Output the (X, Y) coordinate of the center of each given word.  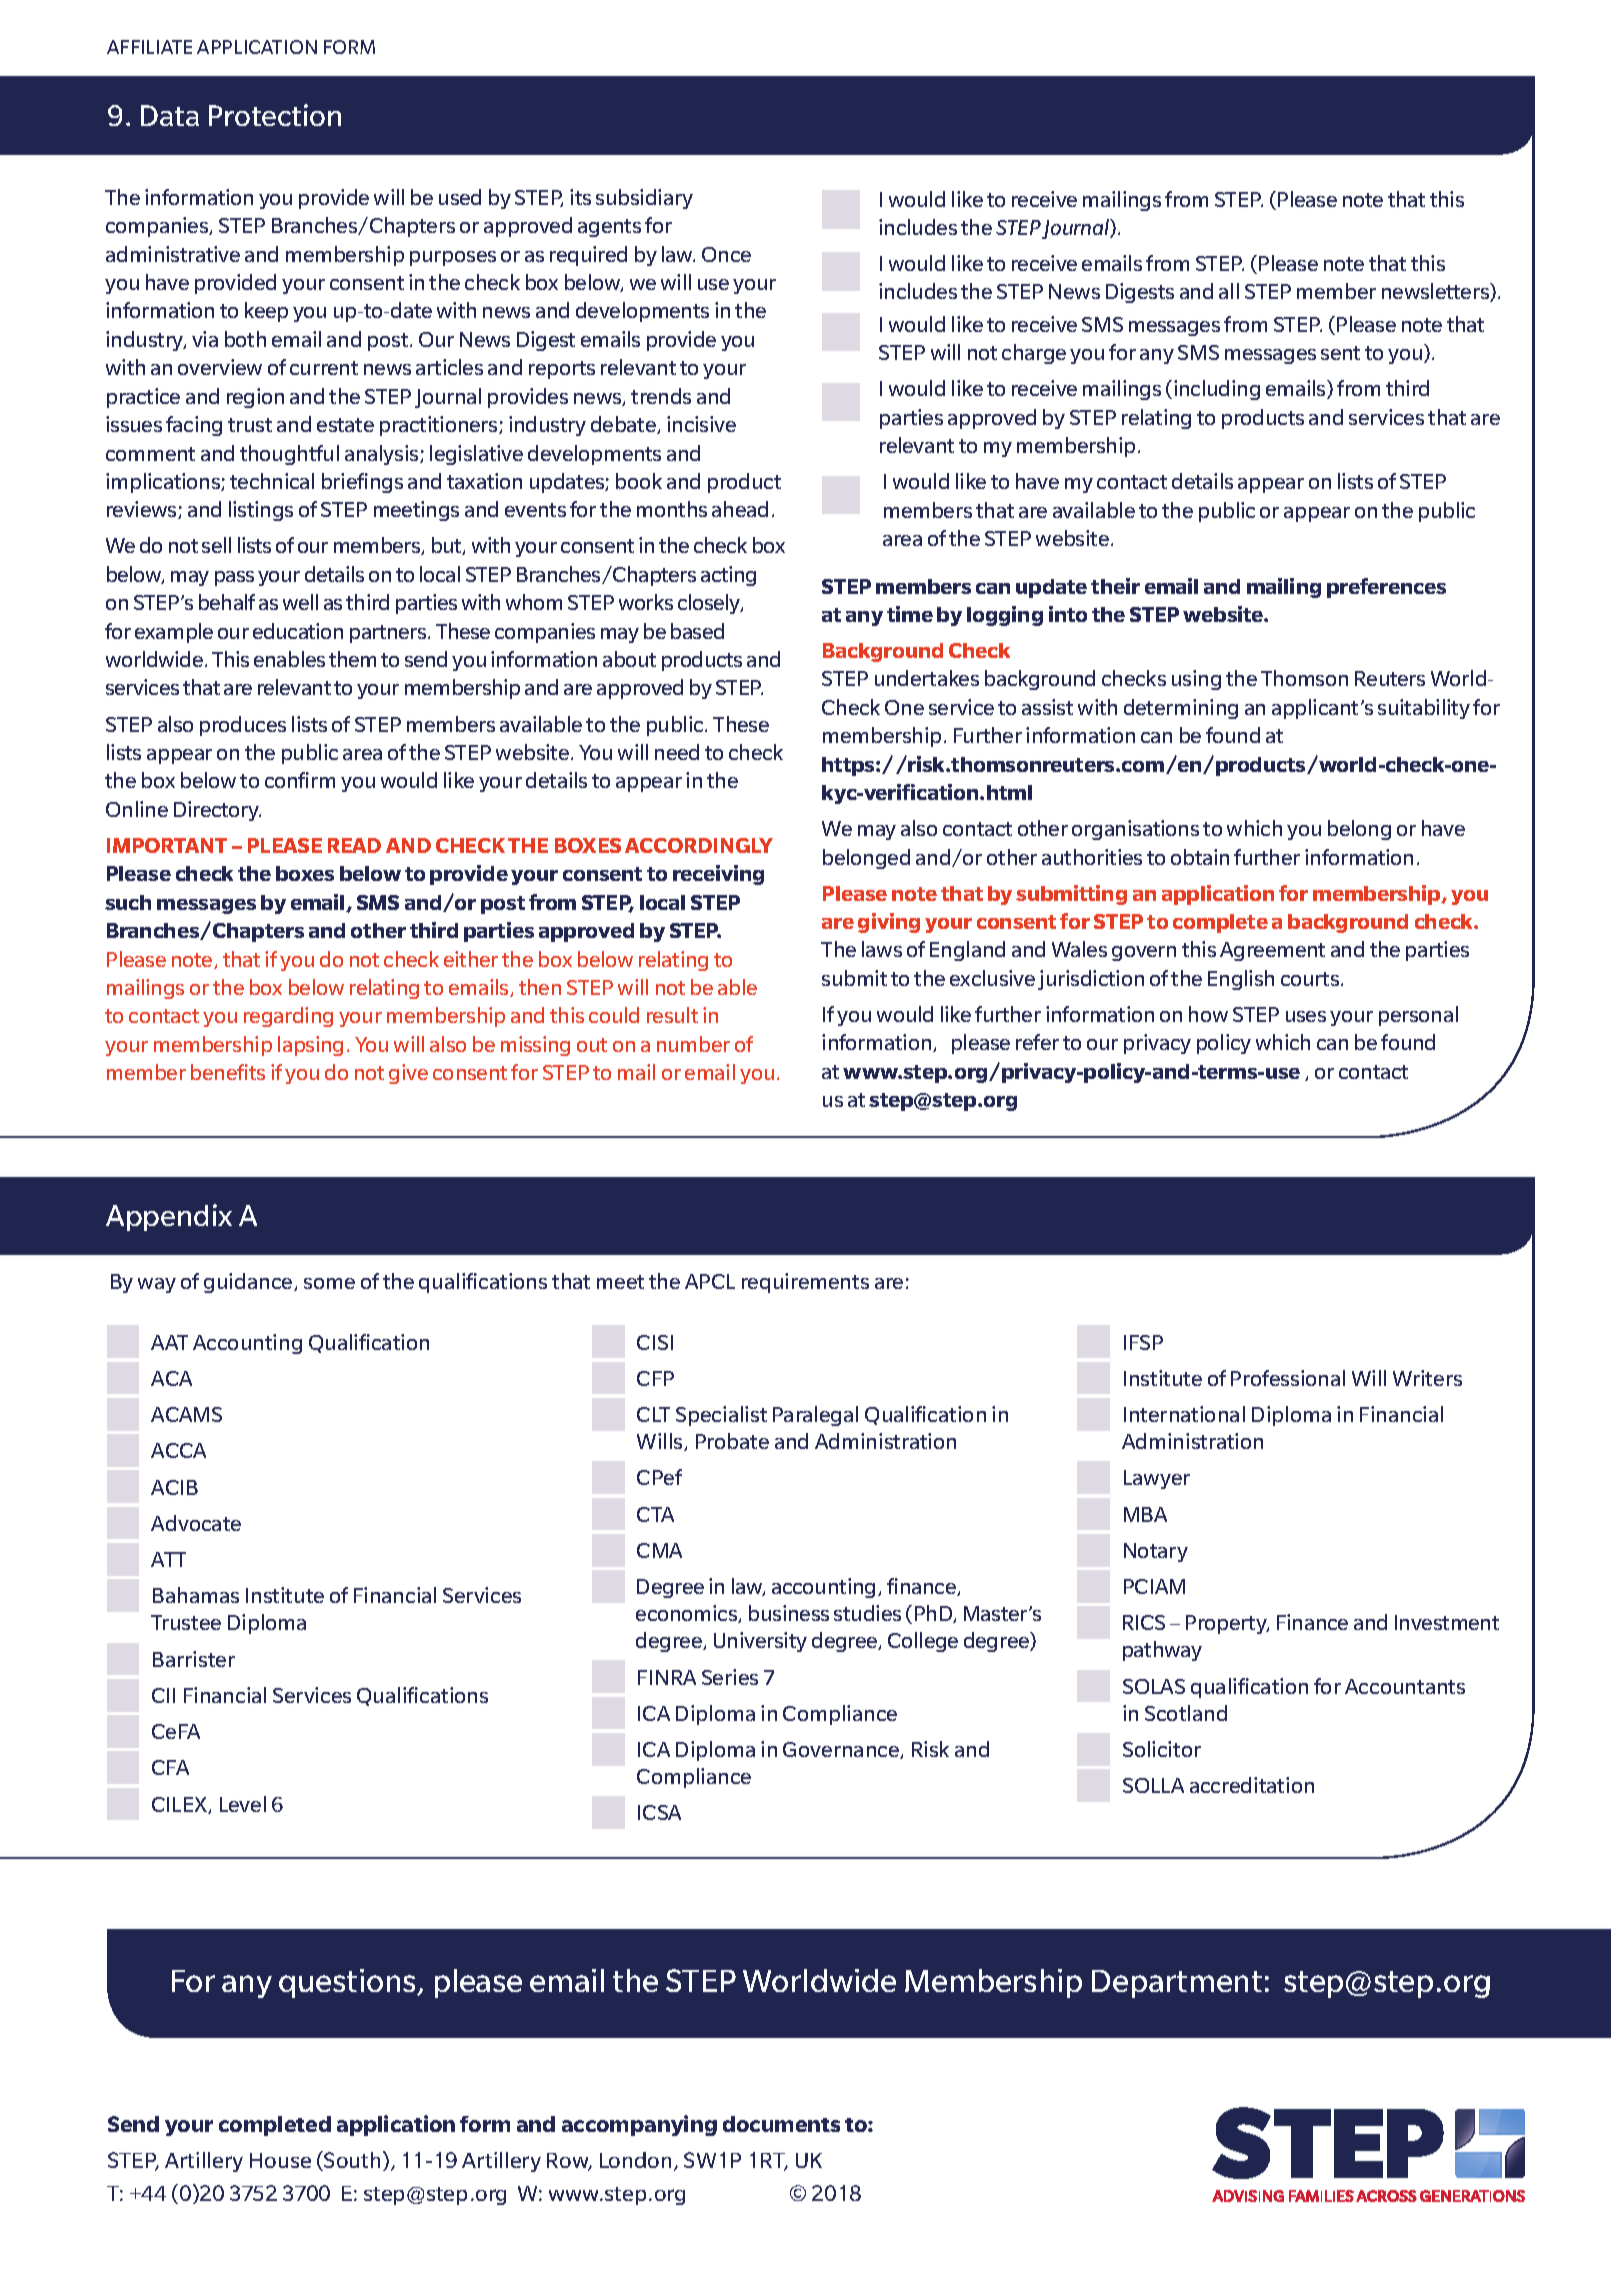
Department (1177, 1984)
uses (1306, 1016)
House (280, 2160)
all (1229, 291)
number (693, 1044)
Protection (275, 115)
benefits (228, 1072)
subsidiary (644, 199)
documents (781, 2124)
